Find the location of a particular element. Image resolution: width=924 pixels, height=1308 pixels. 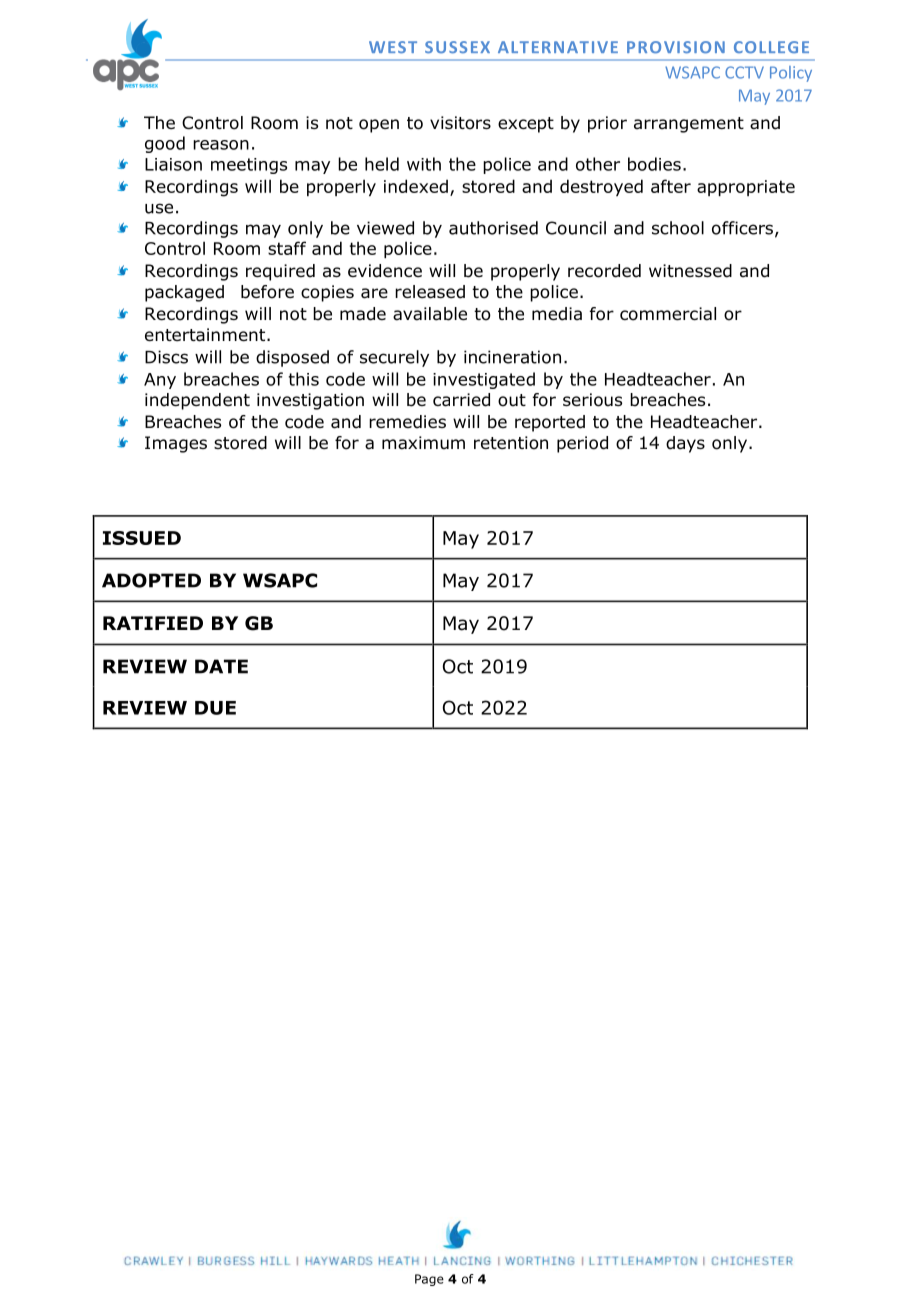

DATE is located at coordinates (221, 666).
